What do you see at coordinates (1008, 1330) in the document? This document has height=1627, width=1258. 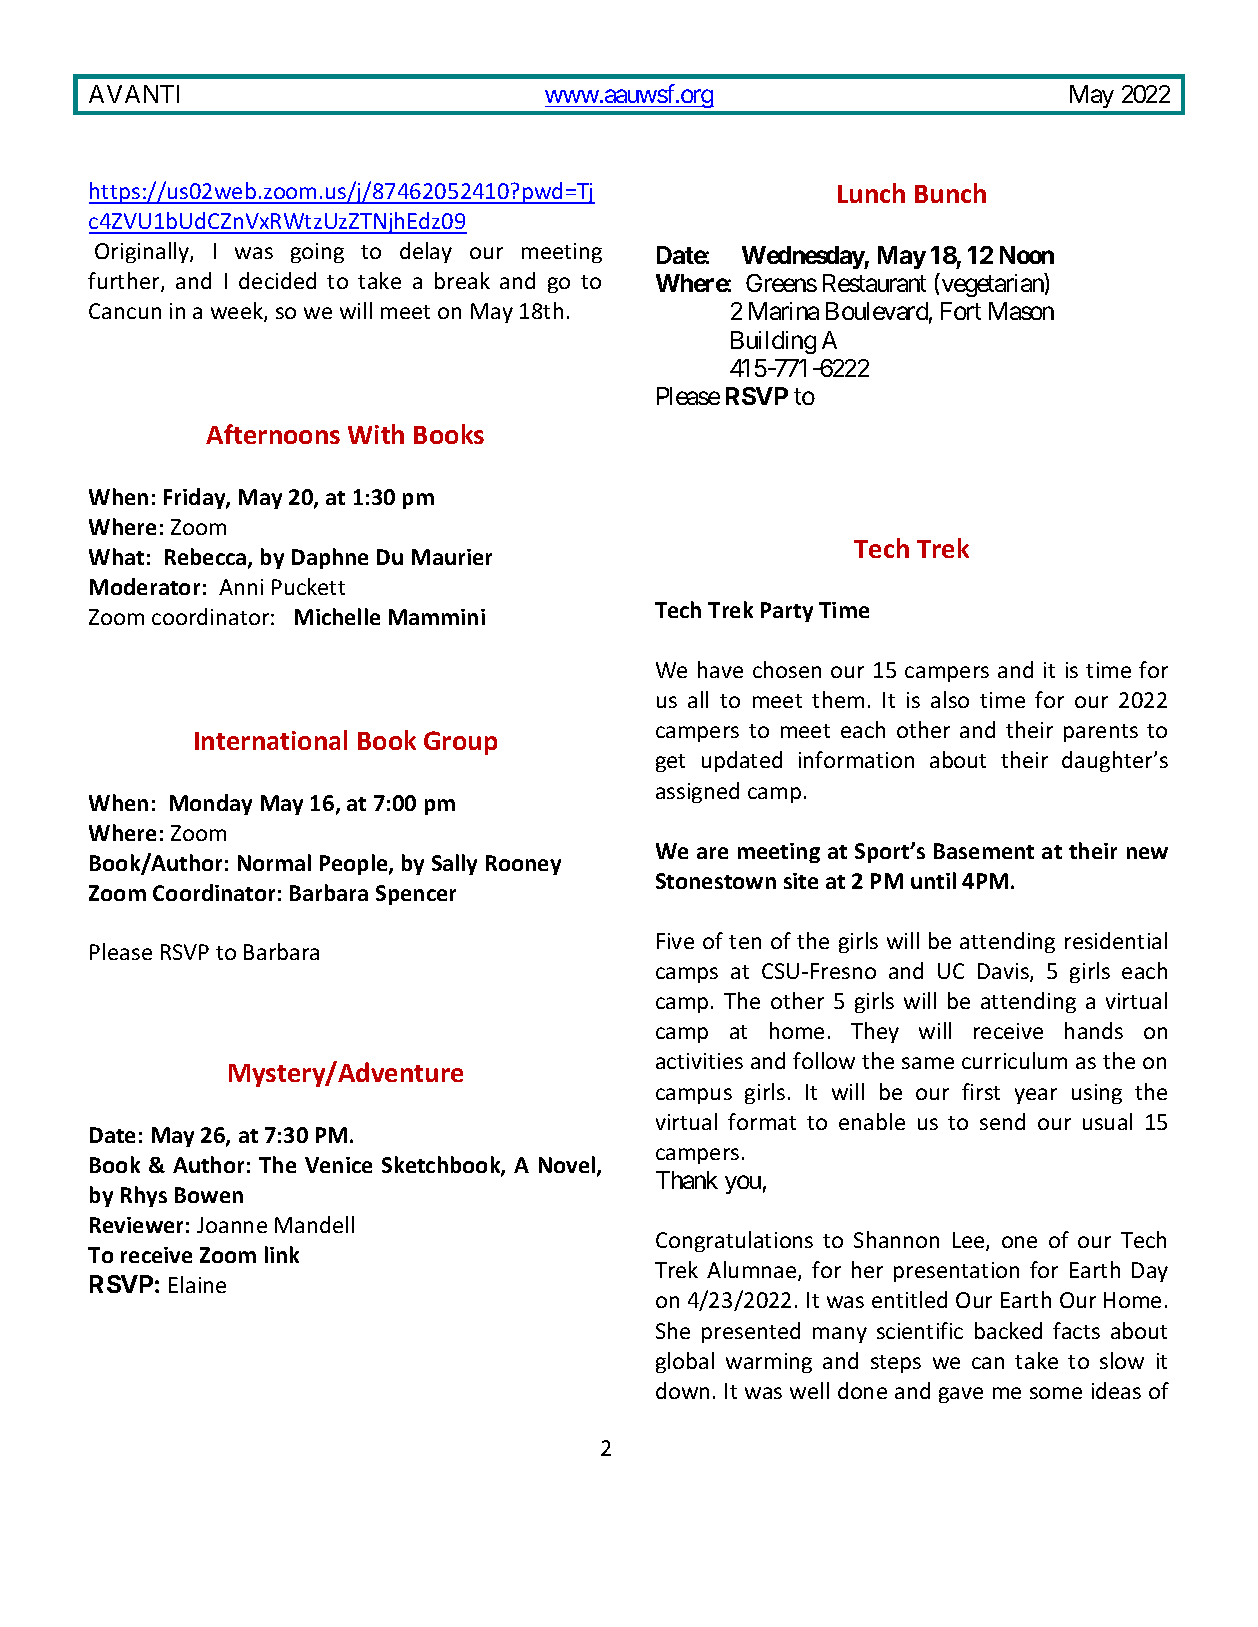 I see `backed` at bounding box center [1008, 1330].
